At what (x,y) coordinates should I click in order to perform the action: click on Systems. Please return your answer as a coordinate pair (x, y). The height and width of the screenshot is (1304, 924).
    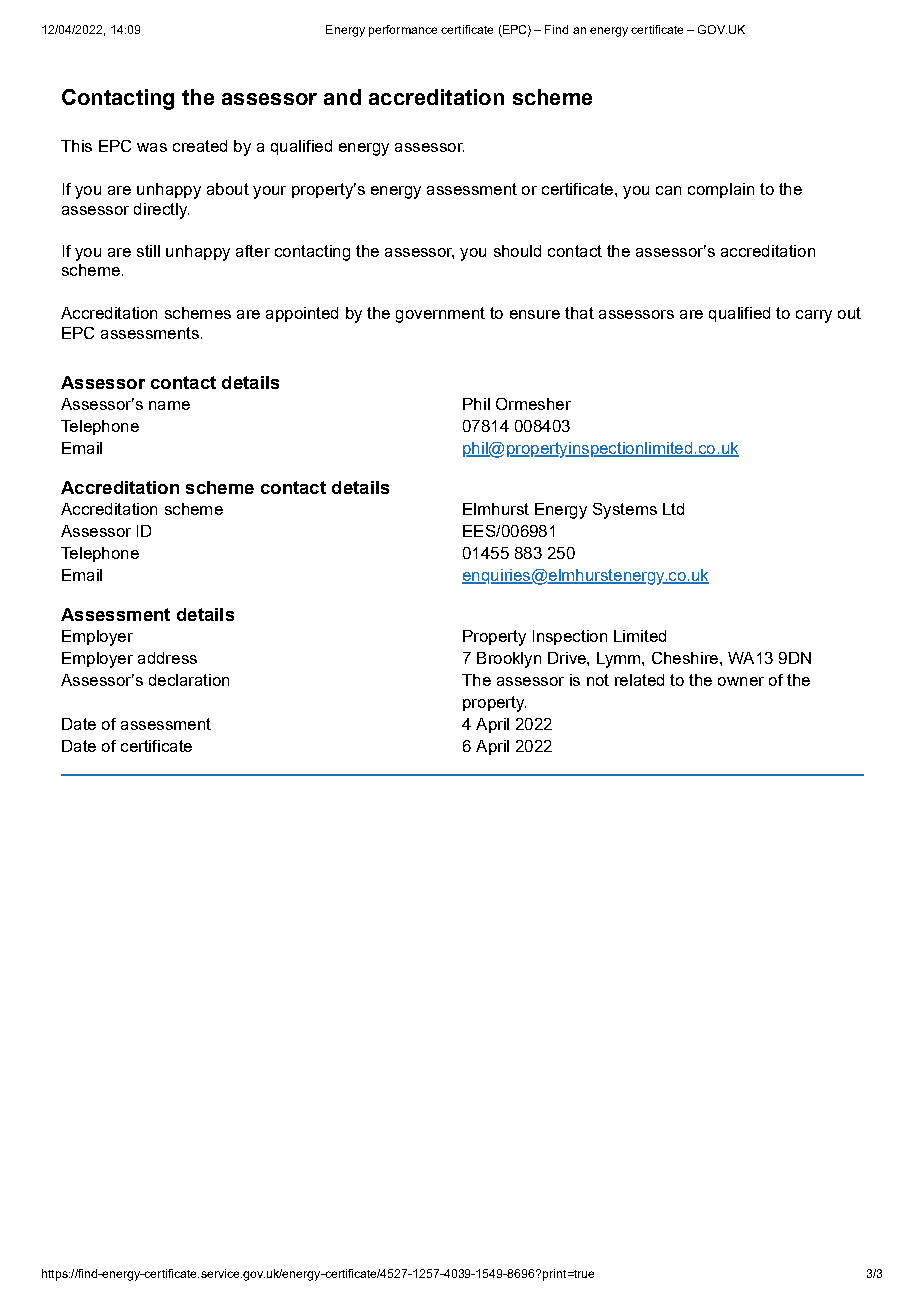
    Looking at the image, I should click on (625, 511).
